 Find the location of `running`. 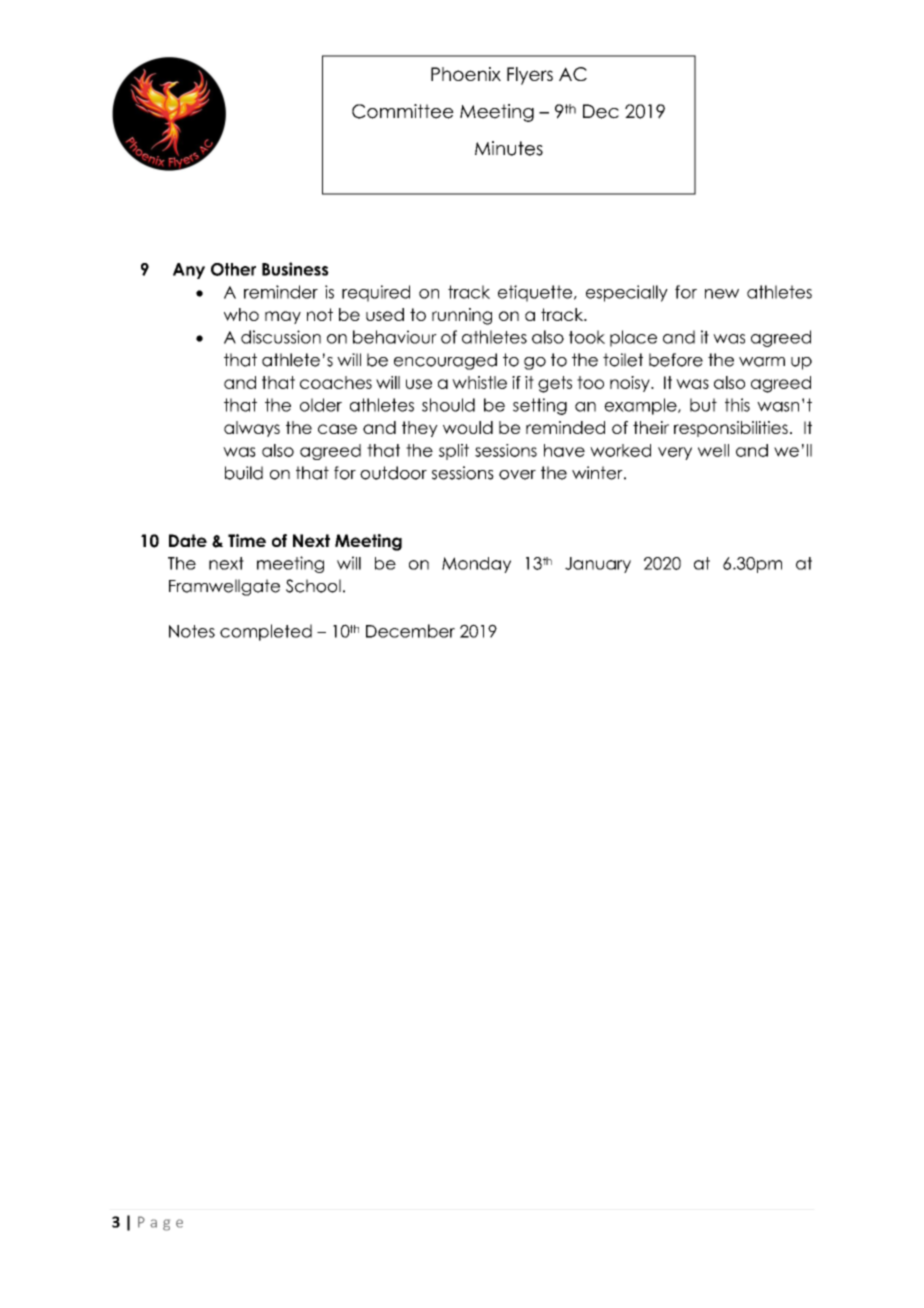

running is located at coordinates (462, 316).
